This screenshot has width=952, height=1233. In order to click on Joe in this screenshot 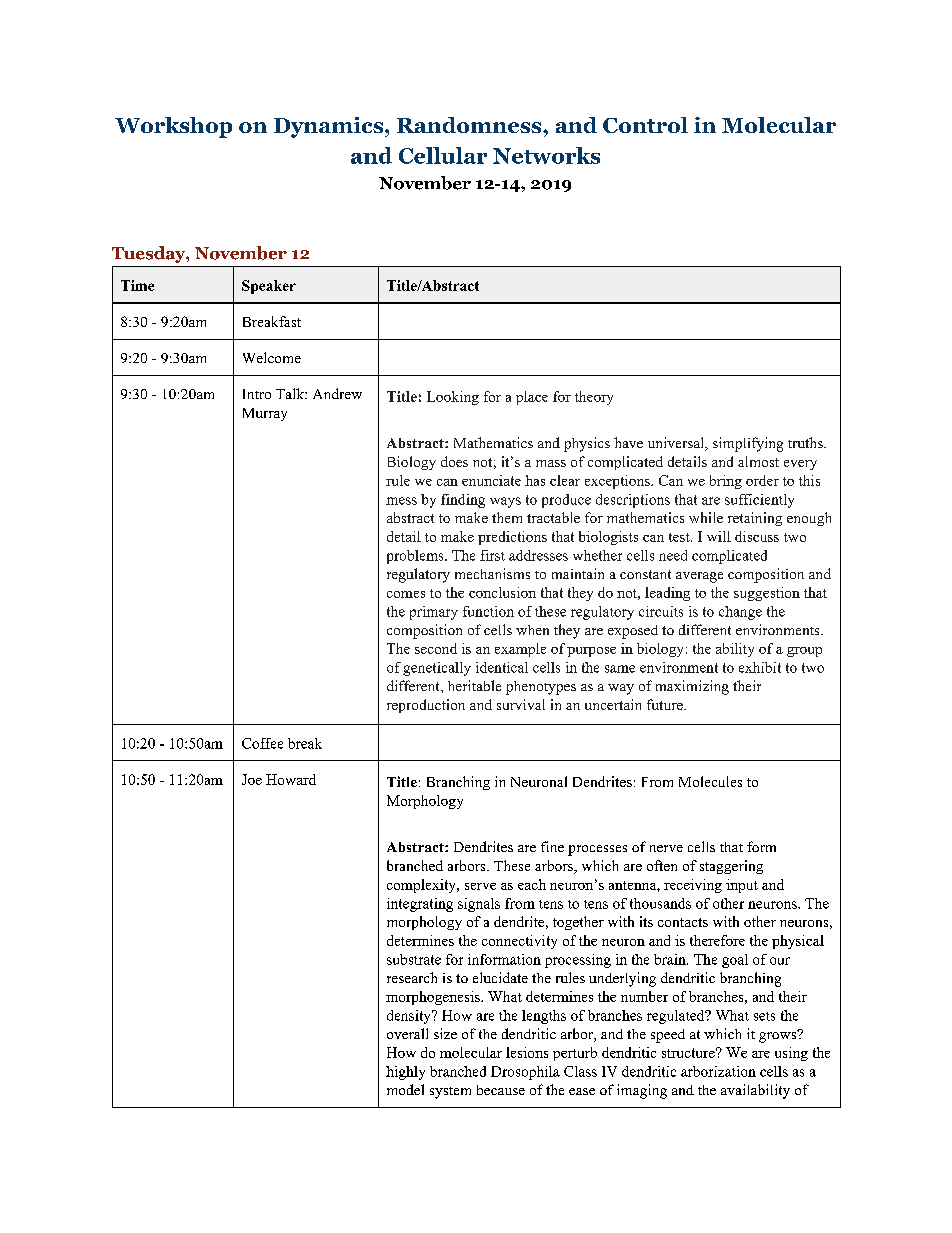, I will do `click(252, 779)`.
